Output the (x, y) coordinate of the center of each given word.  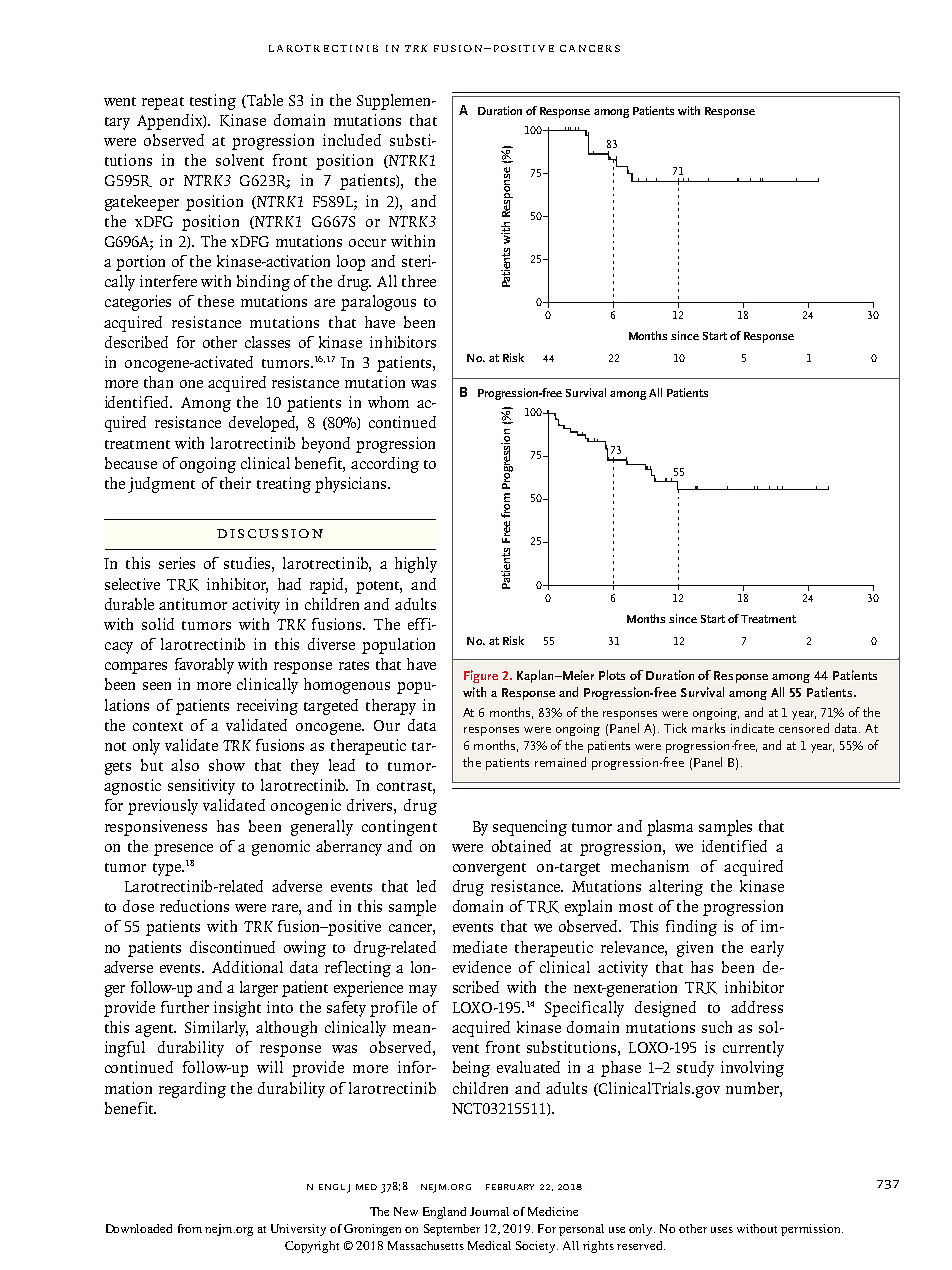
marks (708, 728)
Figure (481, 676)
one (191, 384)
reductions (194, 906)
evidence (482, 967)
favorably (204, 666)
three (419, 281)
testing (213, 102)
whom (388, 402)
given (695, 949)
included (352, 140)
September (452, 1230)
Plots (612, 675)
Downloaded (139, 1228)
